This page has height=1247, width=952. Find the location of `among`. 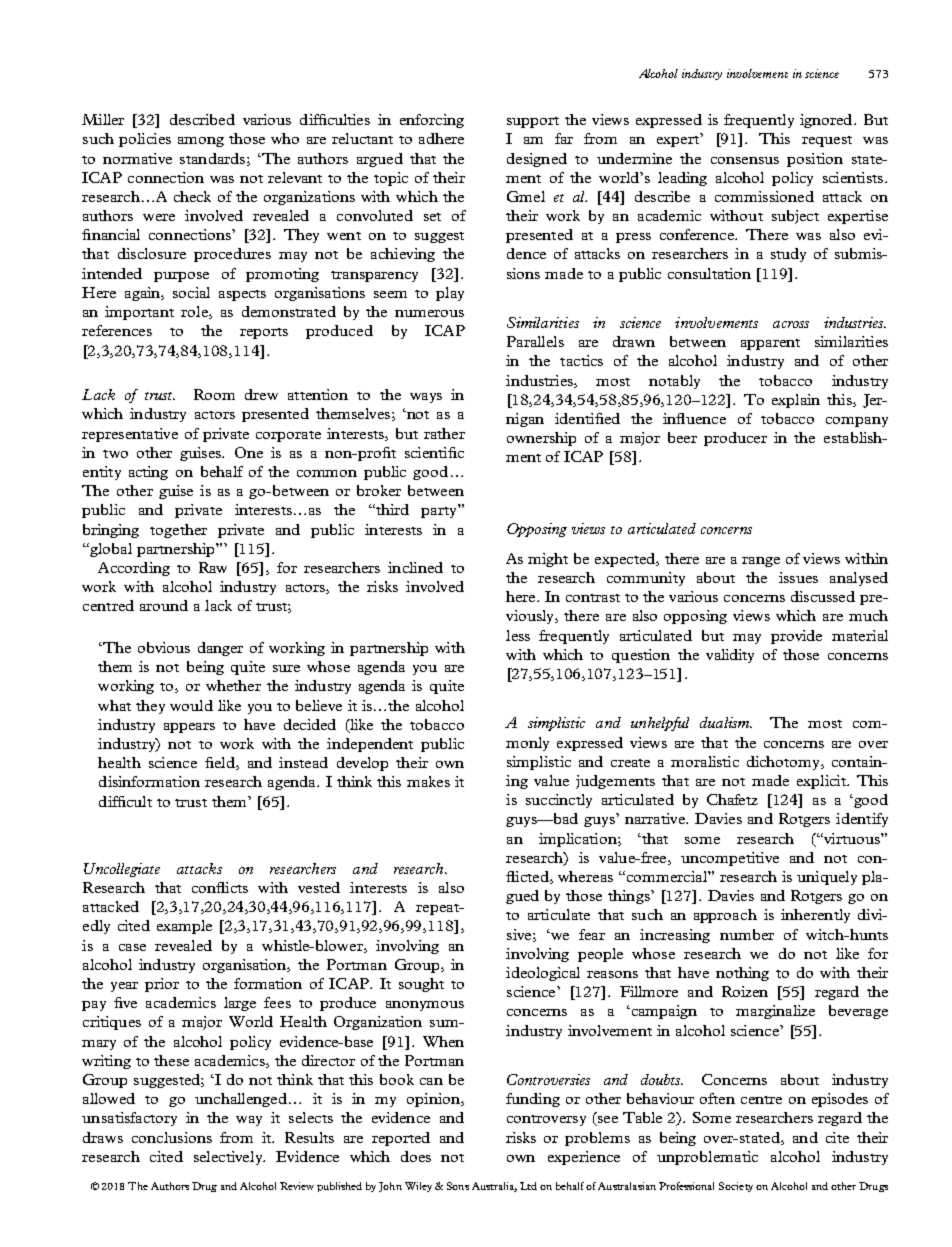

among is located at coordinates (201, 142).
